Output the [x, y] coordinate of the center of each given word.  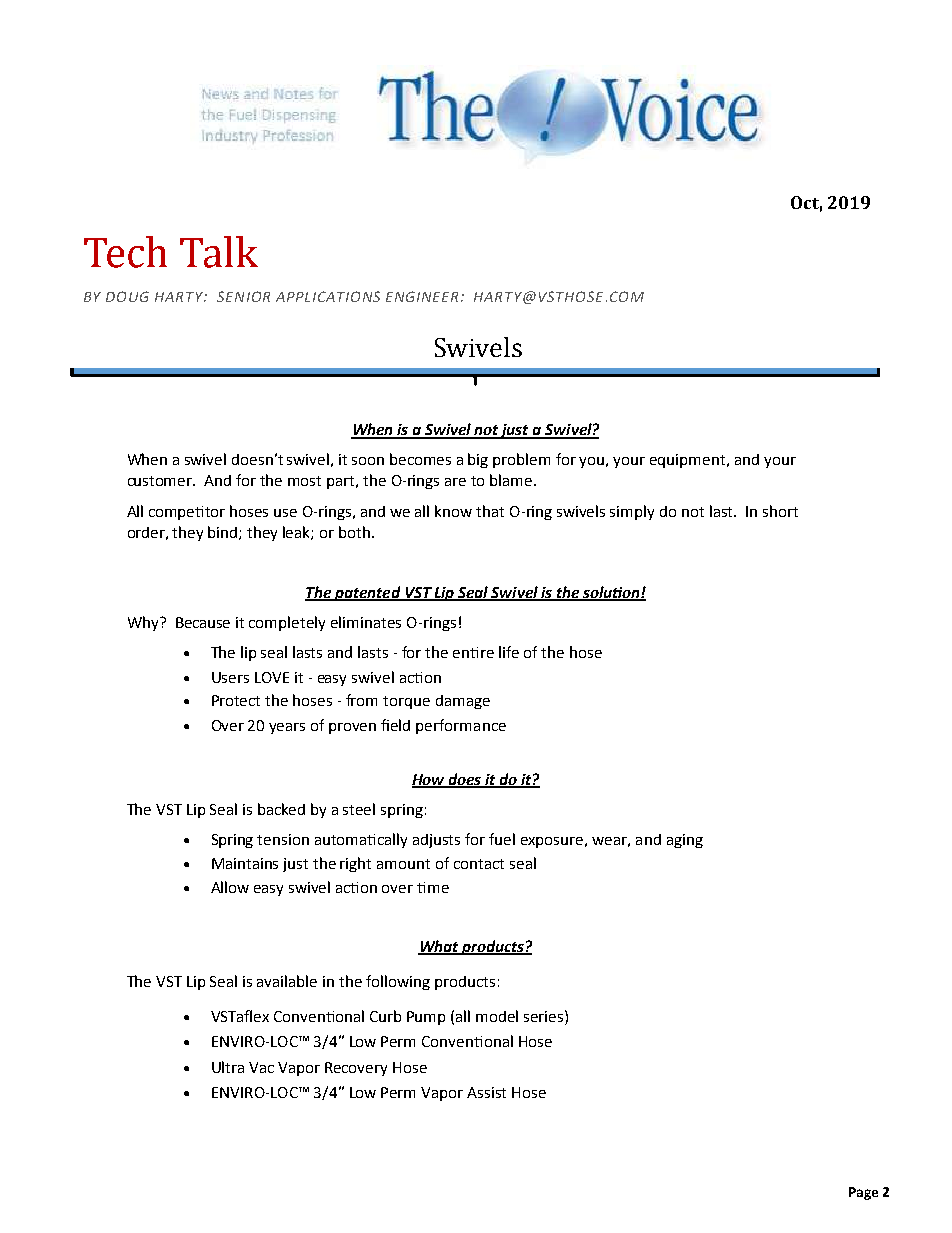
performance [461, 726]
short [780, 511]
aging [685, 841]
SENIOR [243, 296]
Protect [236, 700]
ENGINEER [422, 296]
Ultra [228, 1067]
